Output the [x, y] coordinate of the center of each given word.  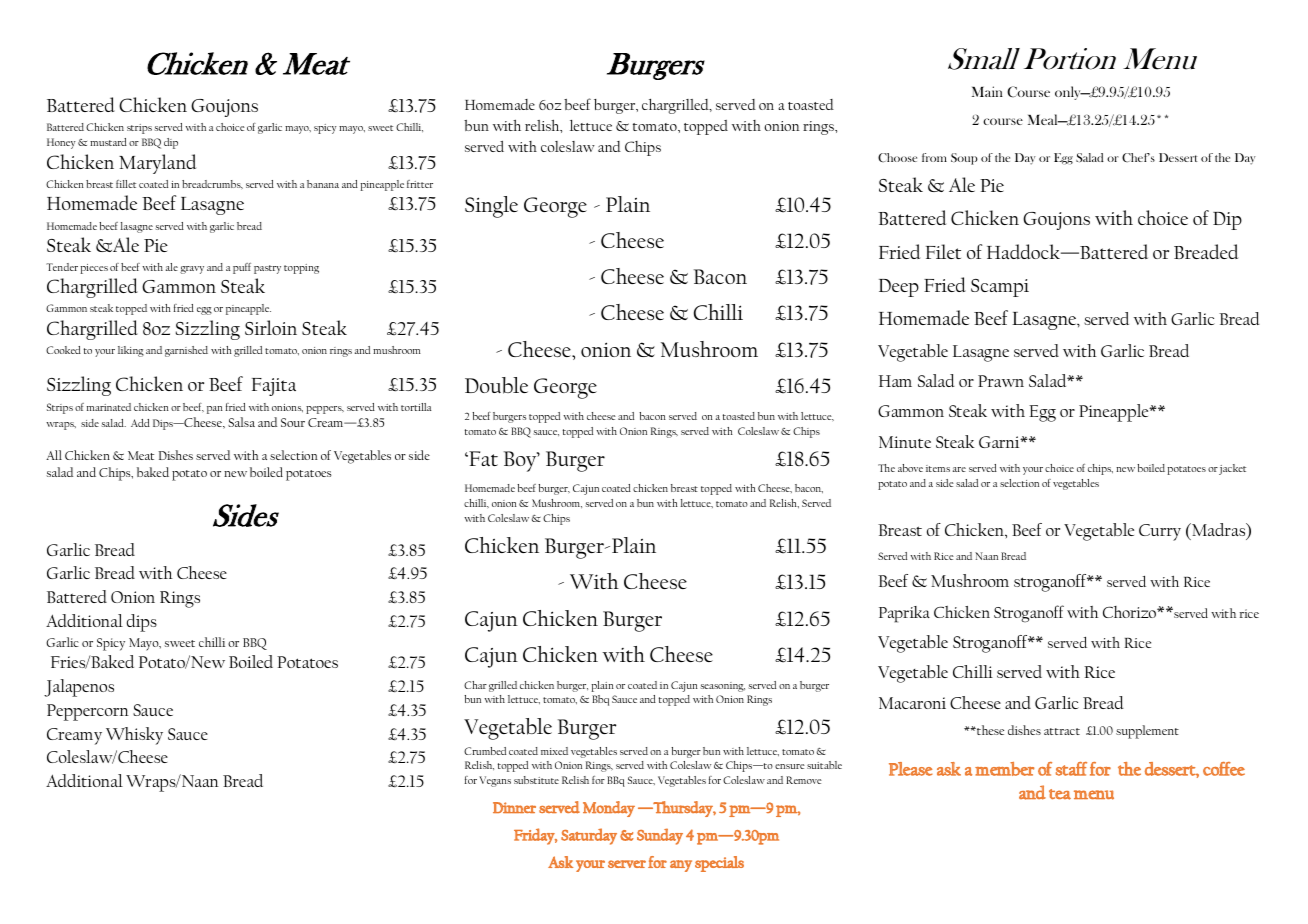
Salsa [241, 422]
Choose [897, 157]
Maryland [157, 164]
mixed [554, 751]
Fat [482, 458]
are [959, 469]
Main [987, 91]
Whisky [134, 736]
